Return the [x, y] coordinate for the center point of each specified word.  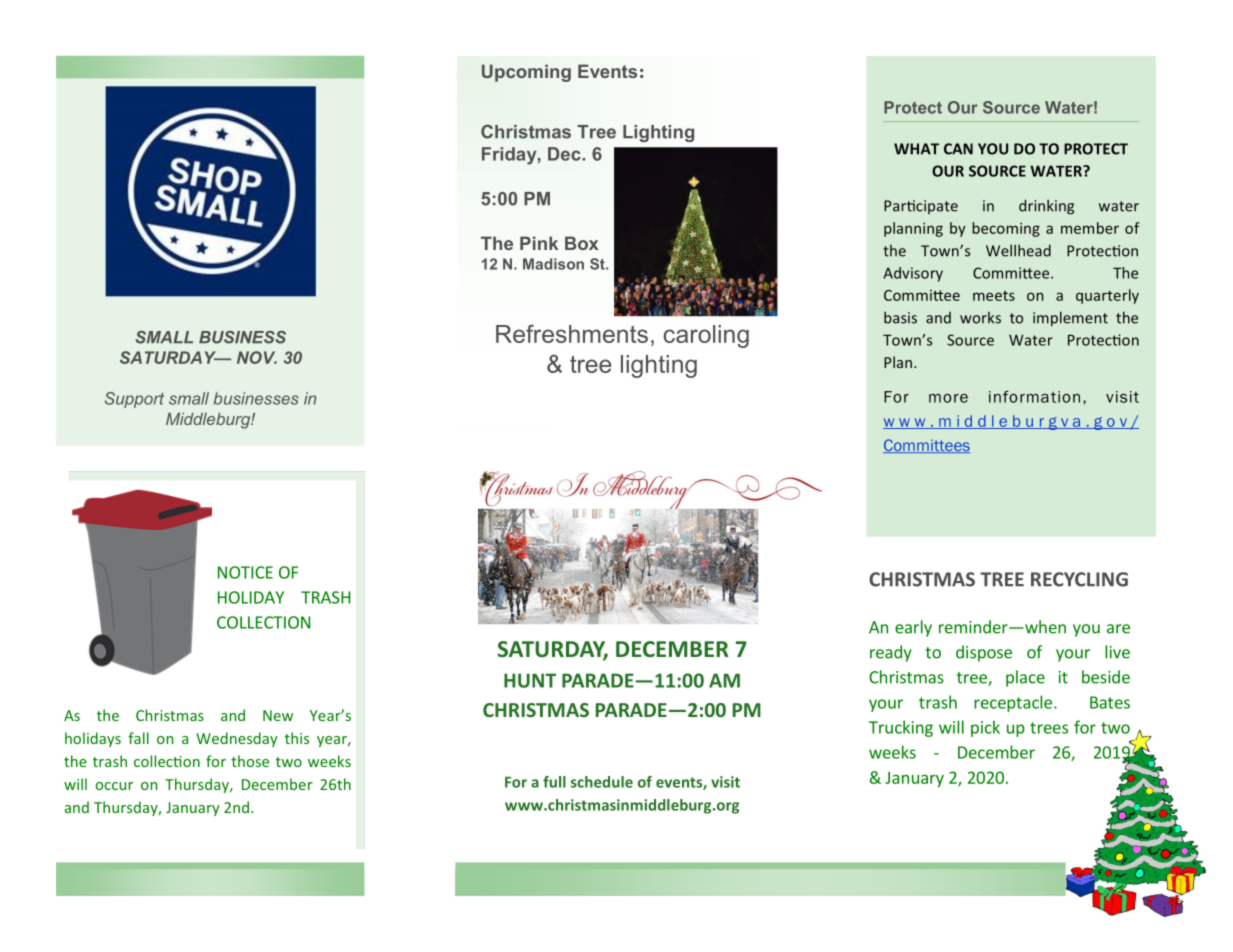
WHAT [916, 149]
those [250, 761]
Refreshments [572, 333]
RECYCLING [1079, 579]
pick [985, 728]
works [980, 318]
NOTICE [245, 572]
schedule [602, 782]
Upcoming [526, 73]
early [913, 628]
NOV [257, 357]
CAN [958, 149]
